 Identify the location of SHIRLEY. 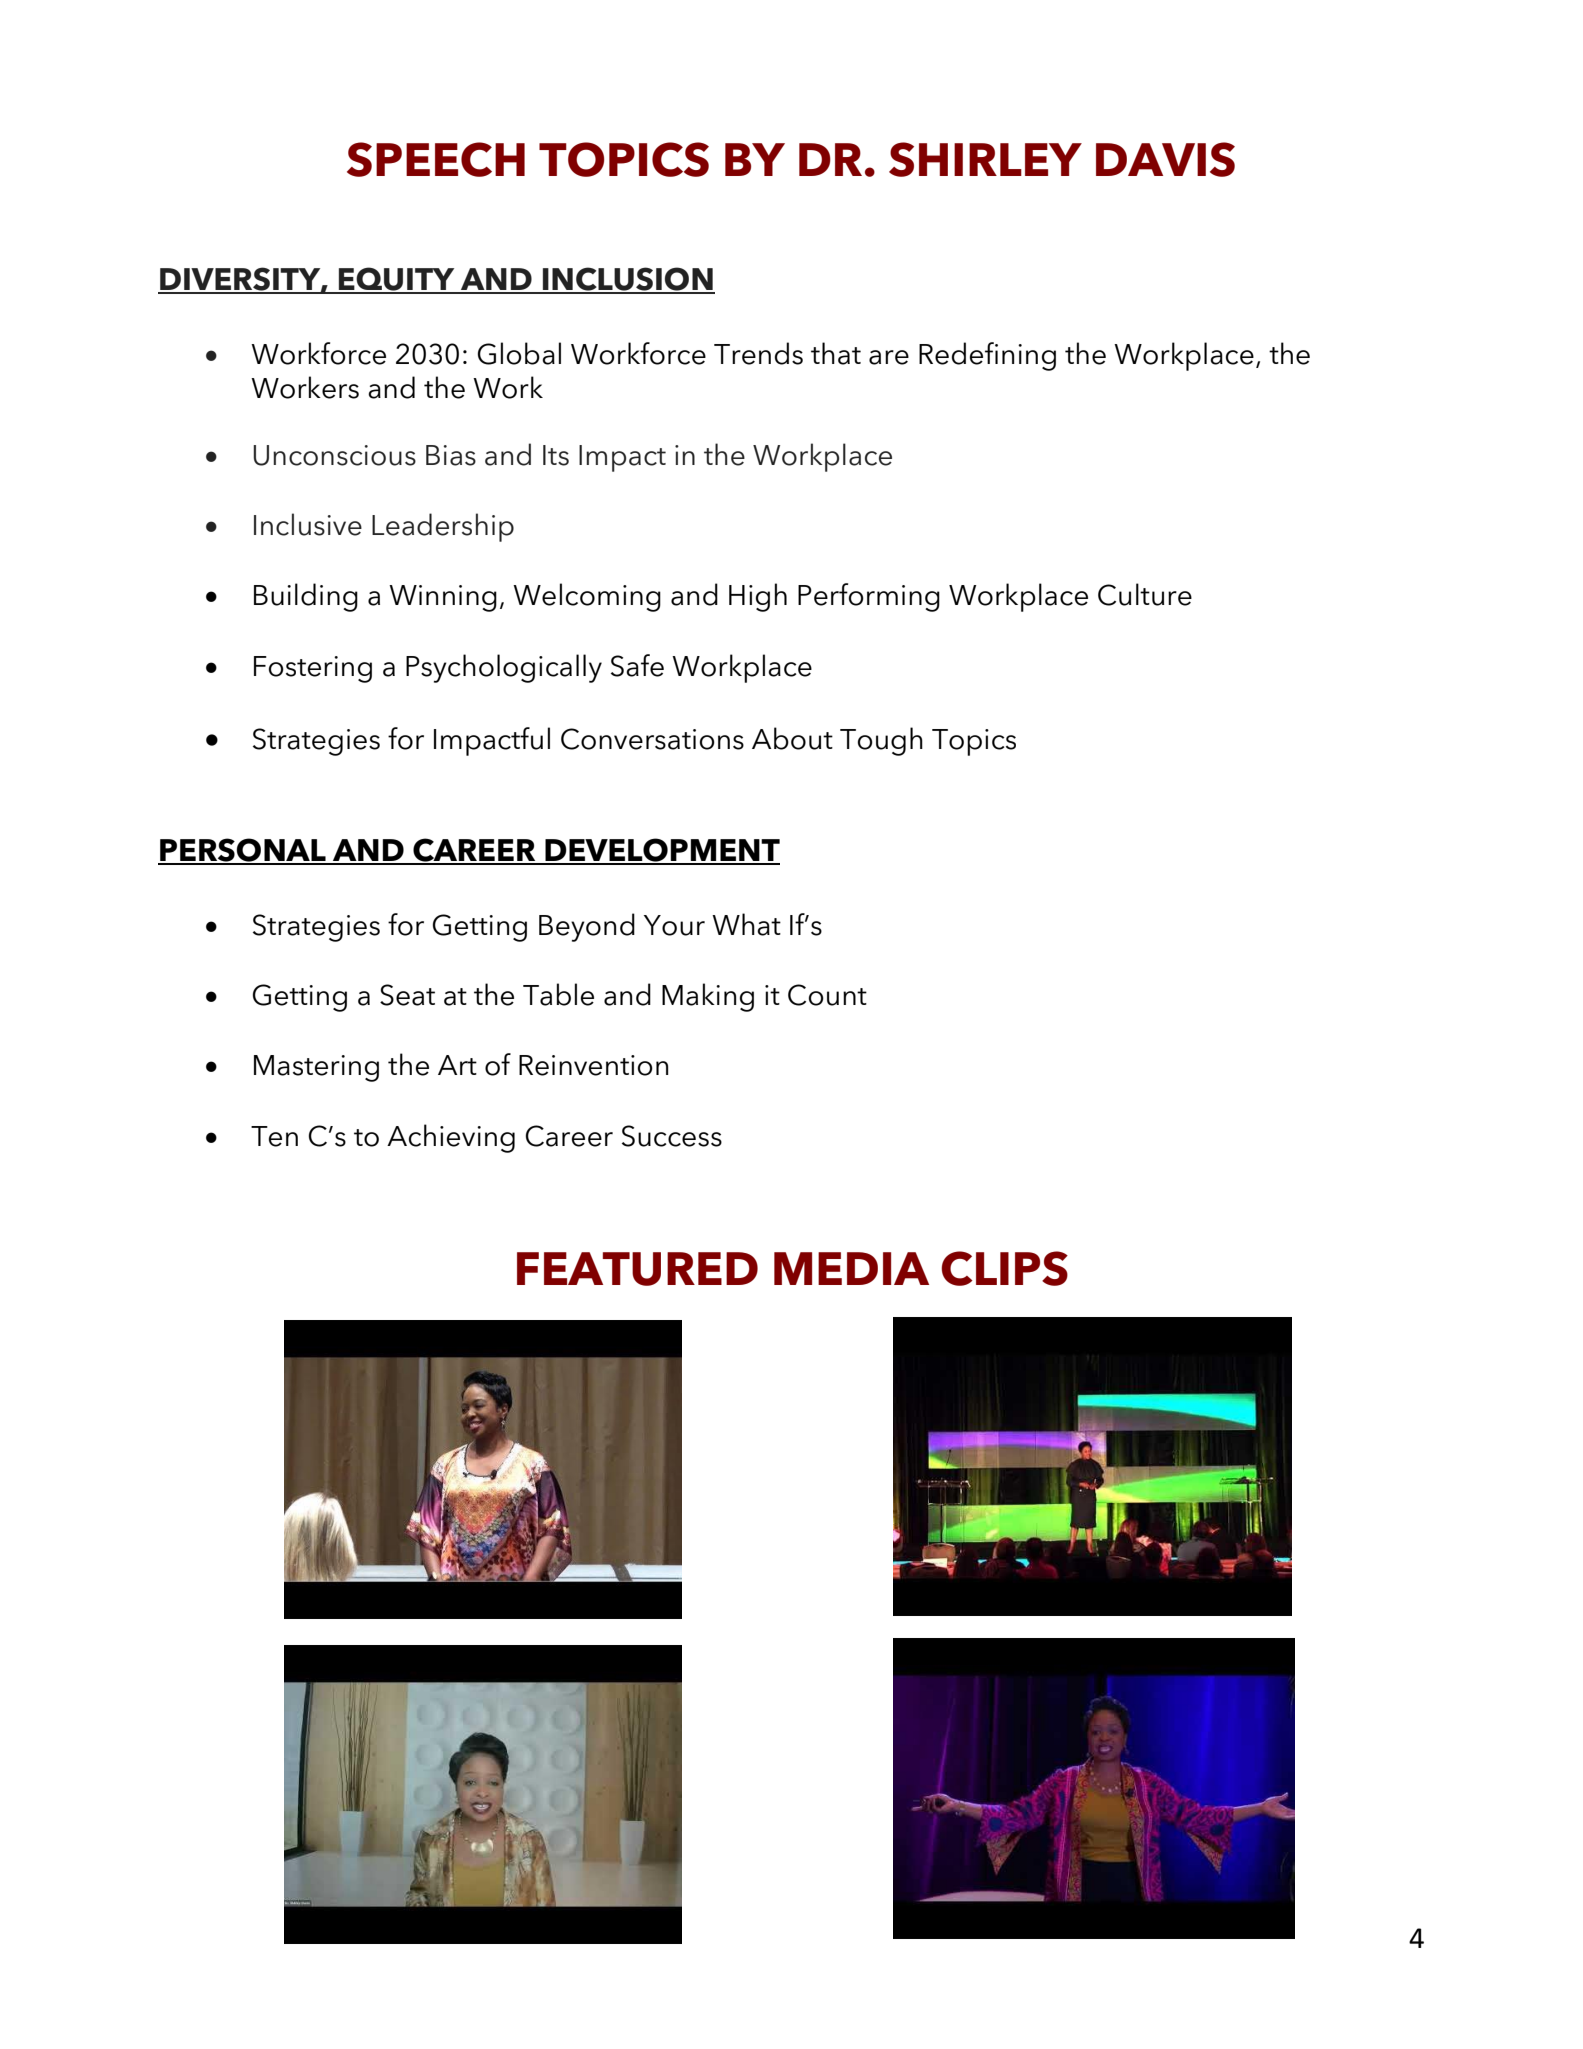
(985, 159).
